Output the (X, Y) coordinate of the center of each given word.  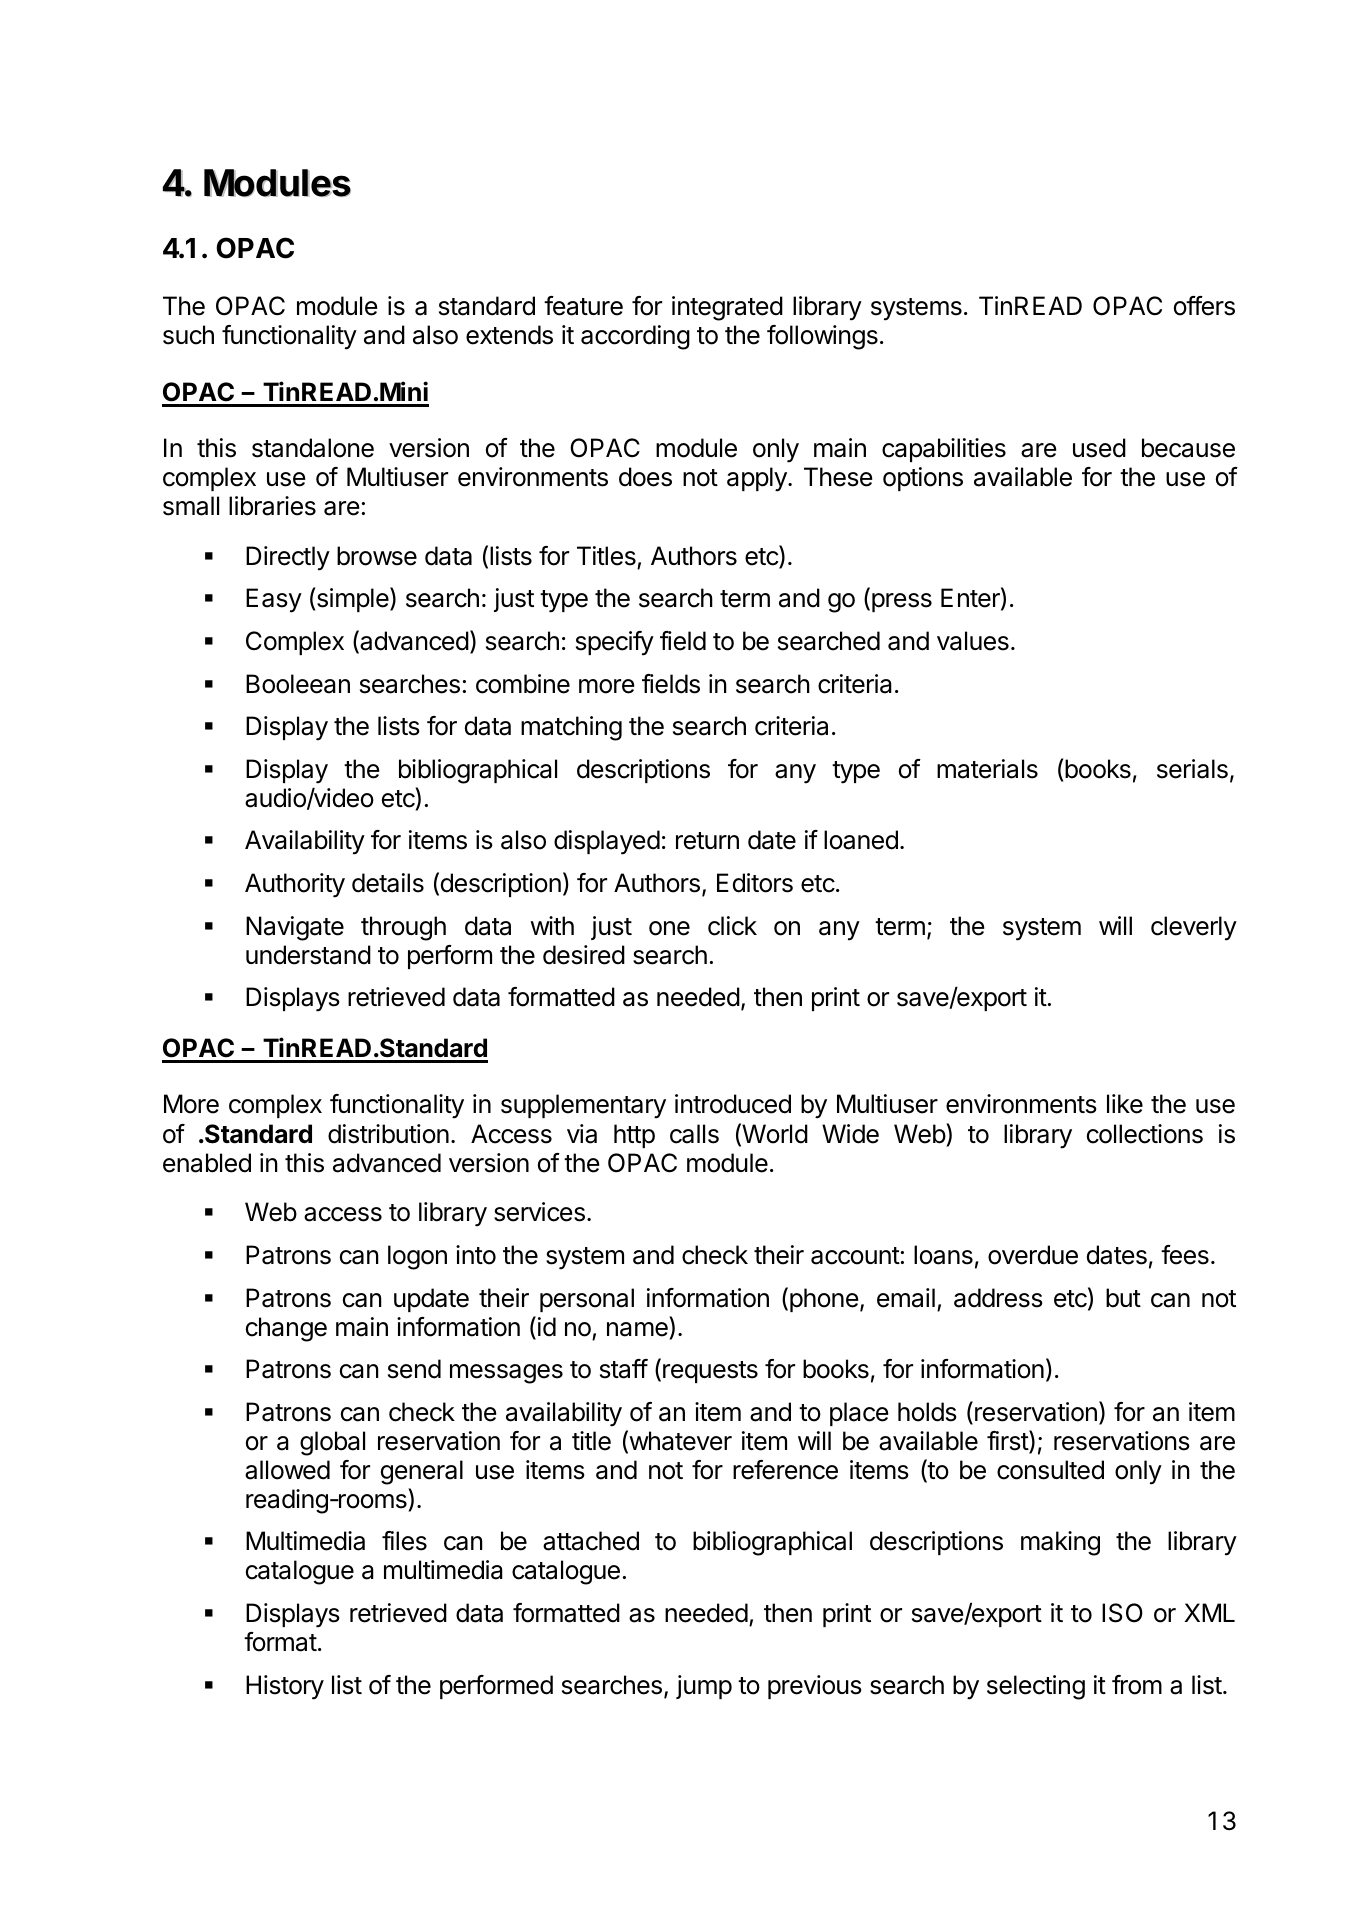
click (732, 926)
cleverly (1194, 928)
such (188, 335)
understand (308, 955)
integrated (727, 308)
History (285, 1687)
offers (1204, 306)
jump (704, 1687)
